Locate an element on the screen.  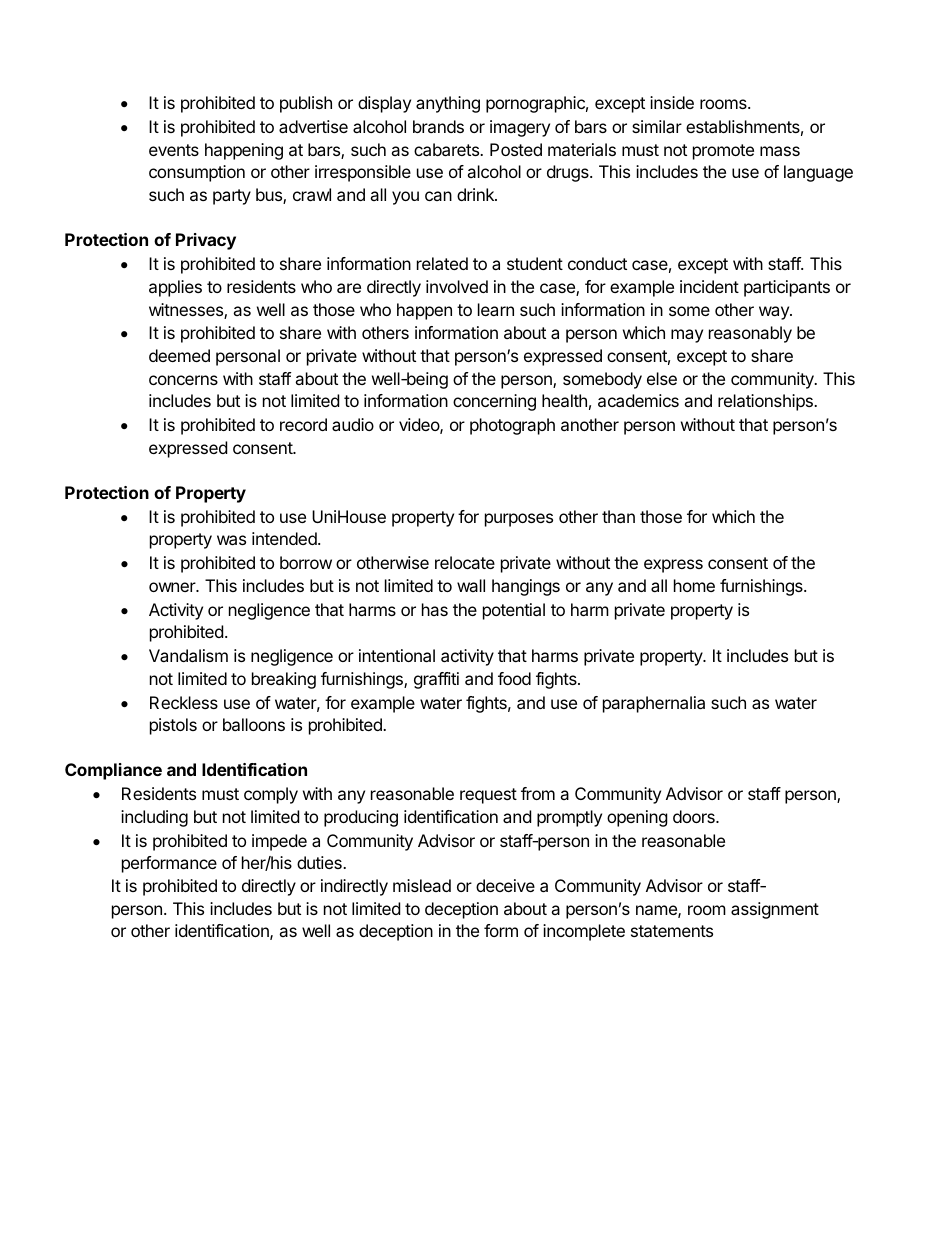
events is located at coordinates (174, 150).
